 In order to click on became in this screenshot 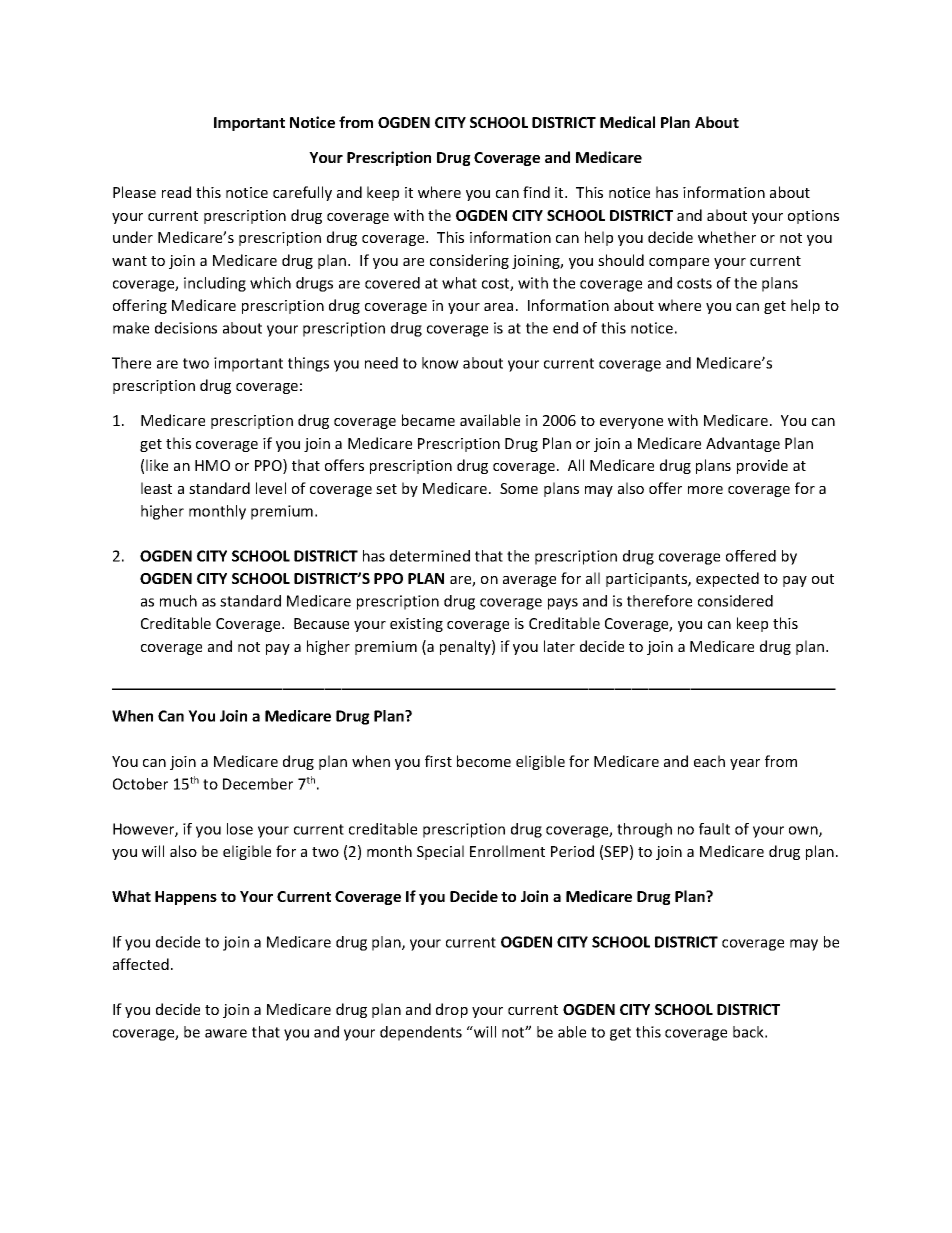, I will do `click(428, 420)`.
